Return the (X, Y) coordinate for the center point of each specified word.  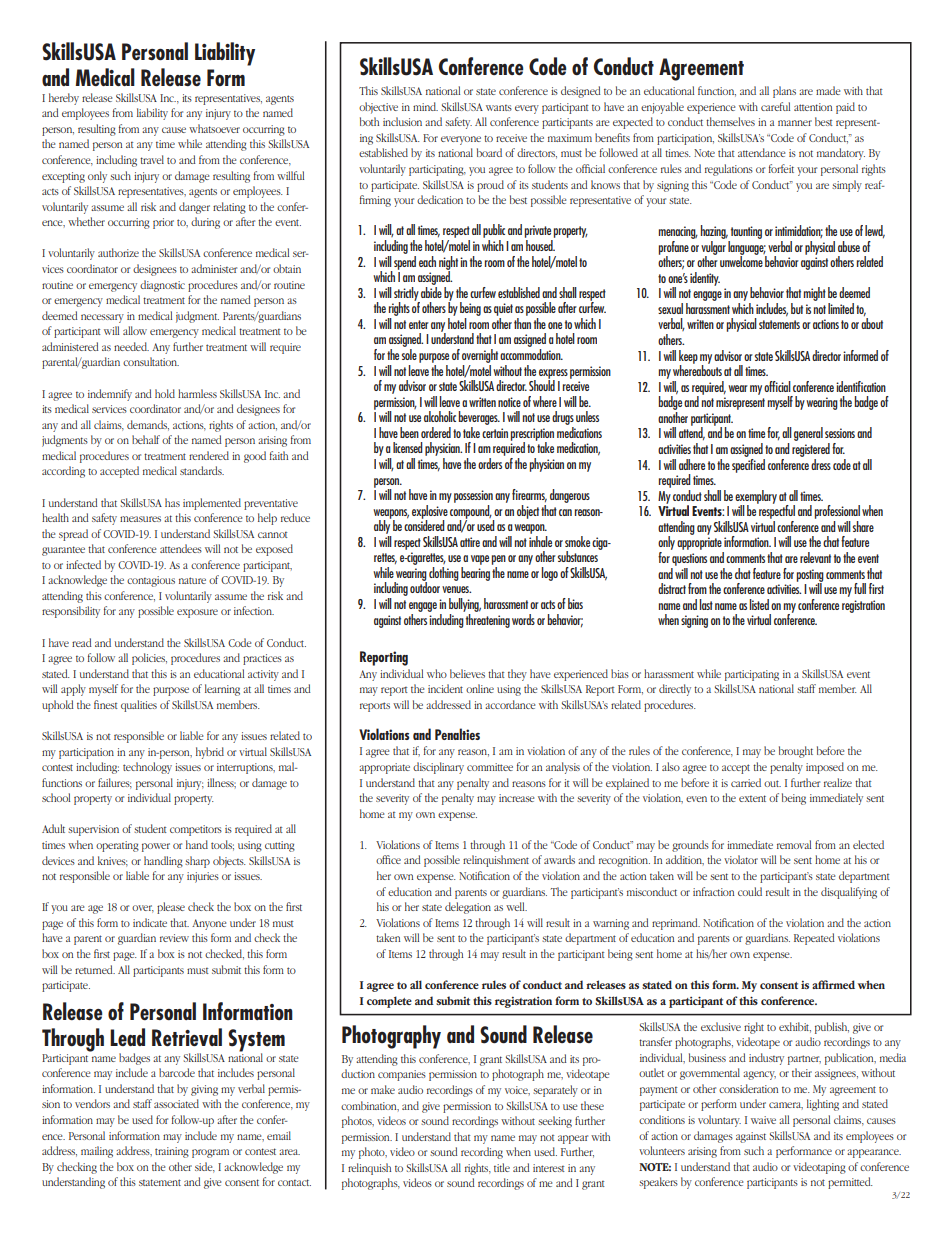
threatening (487, 619)
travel (152, 159)
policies (149, 659)
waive (763, 1120)
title (502, 1167)
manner (795, 123)
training (172, 1152)
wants (499, 108)
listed (759, 604)
